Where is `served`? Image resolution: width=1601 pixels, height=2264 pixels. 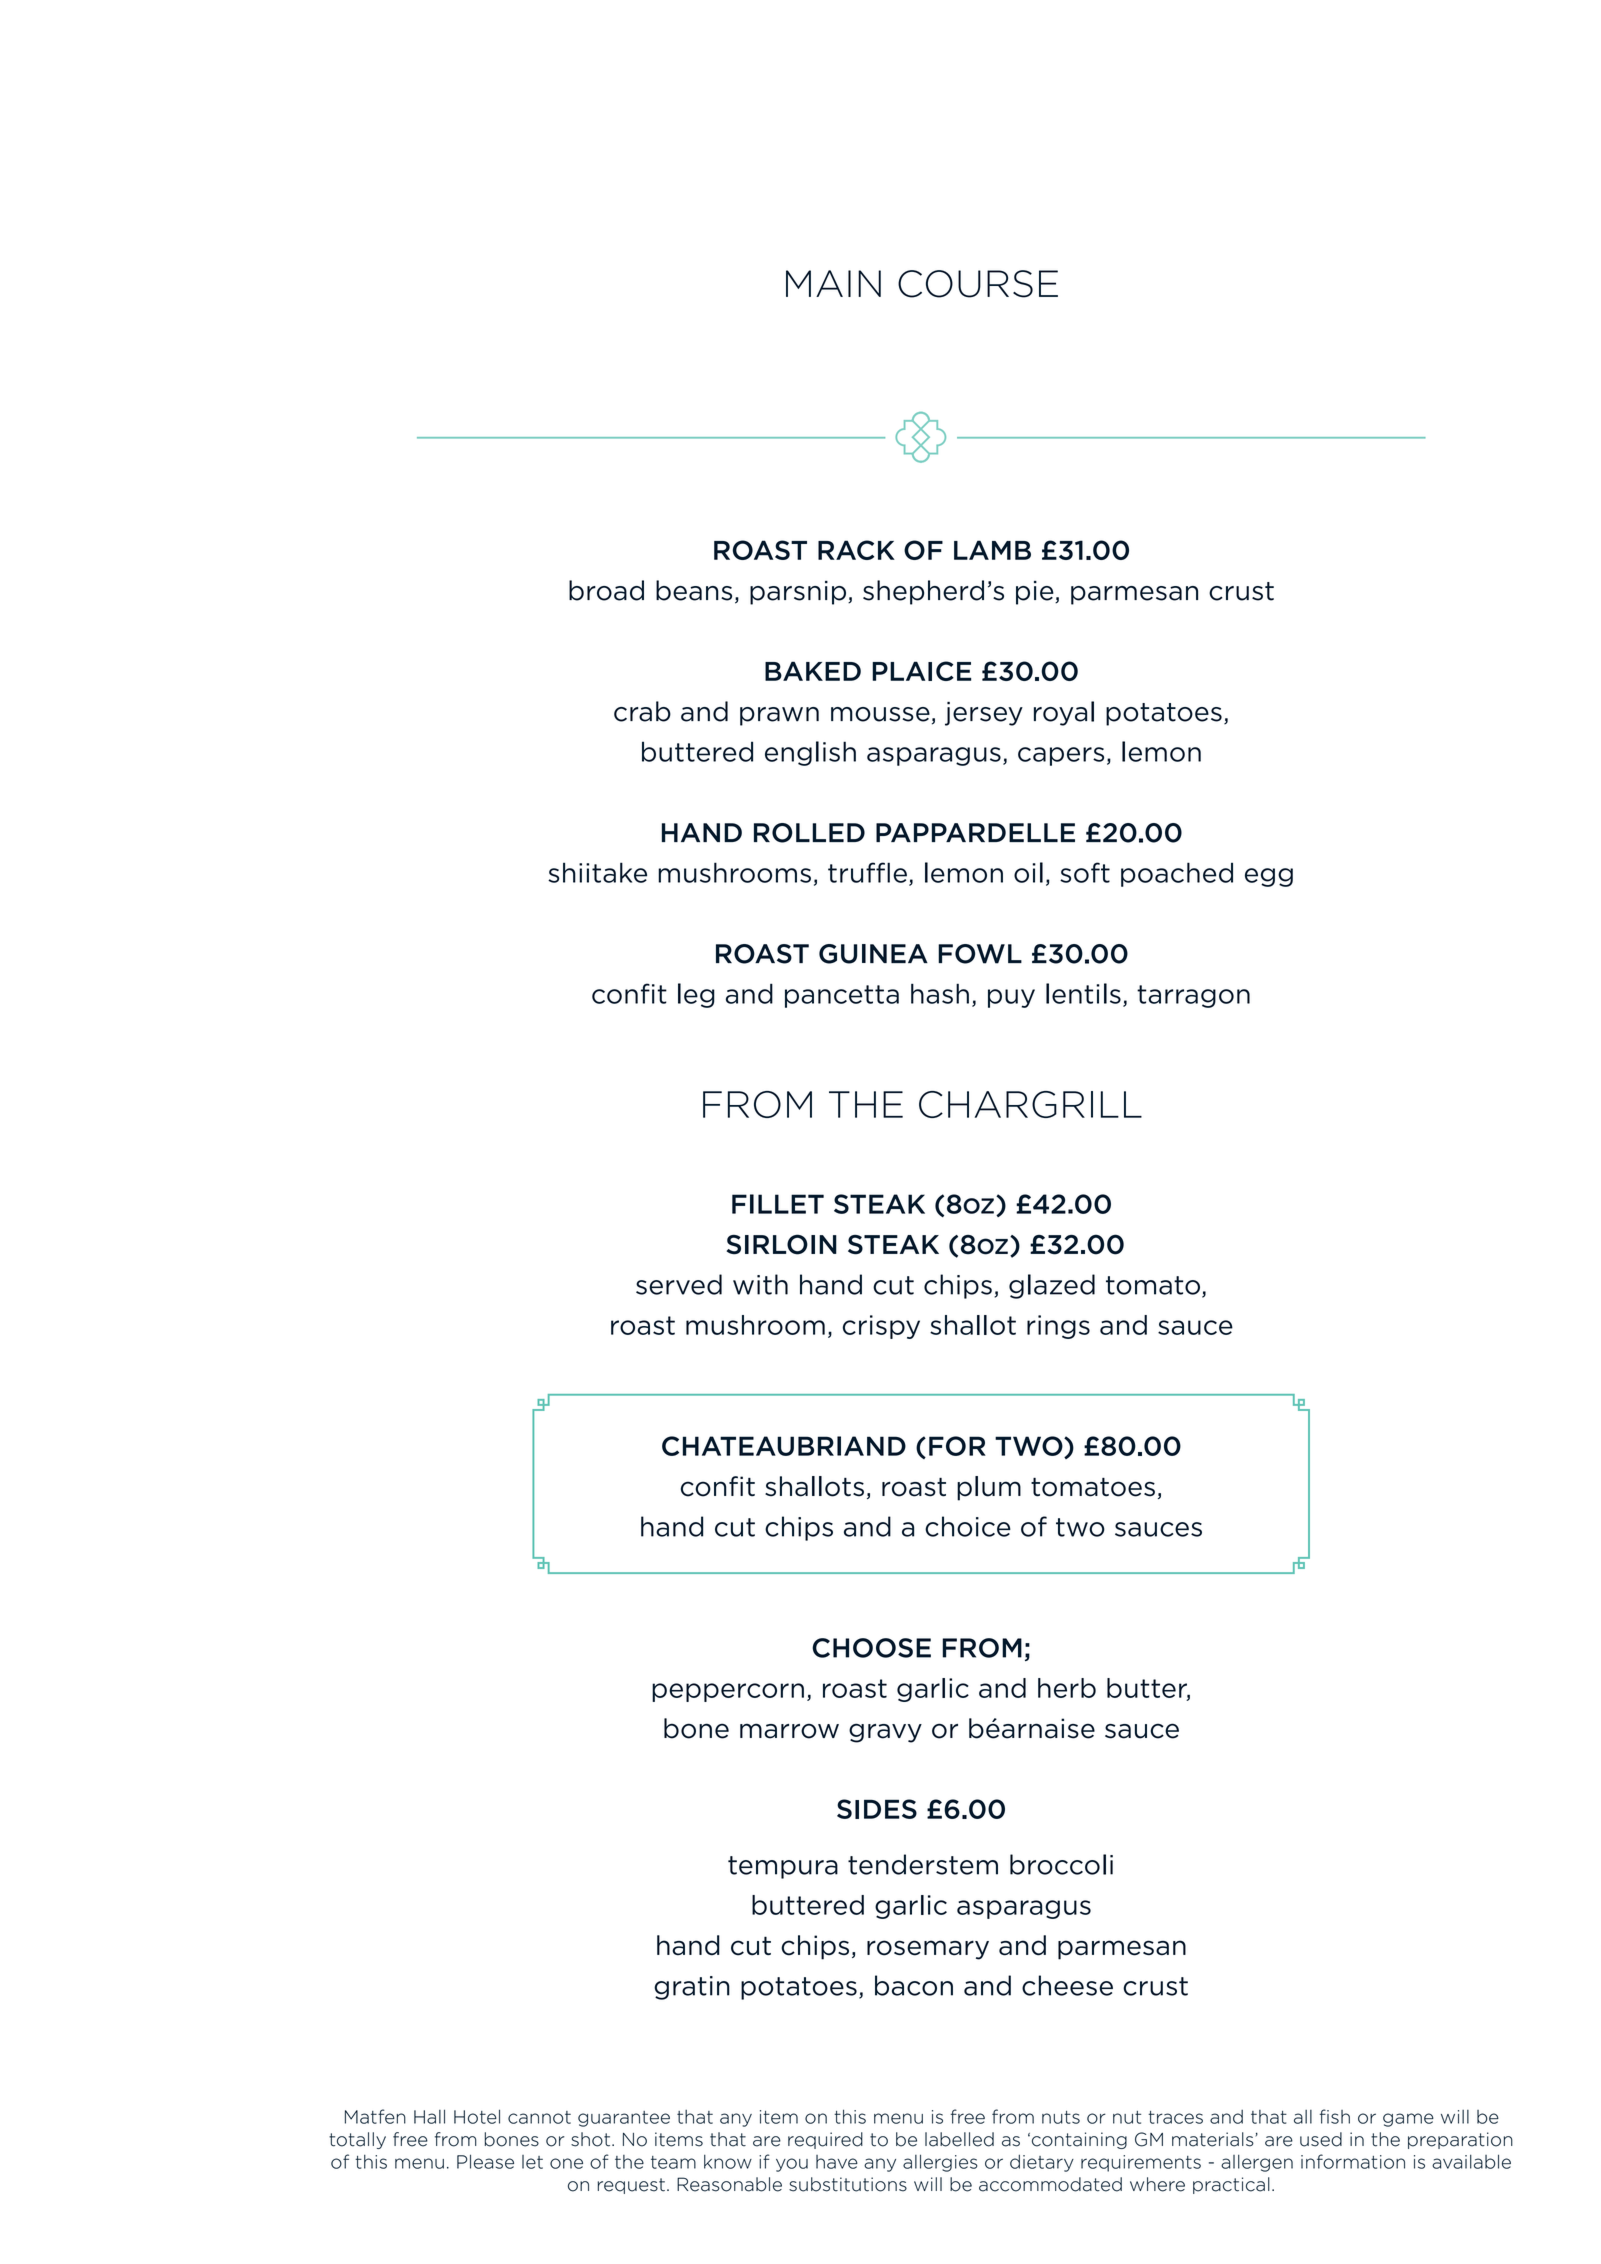
served is located at coordinates (679, 1284).
